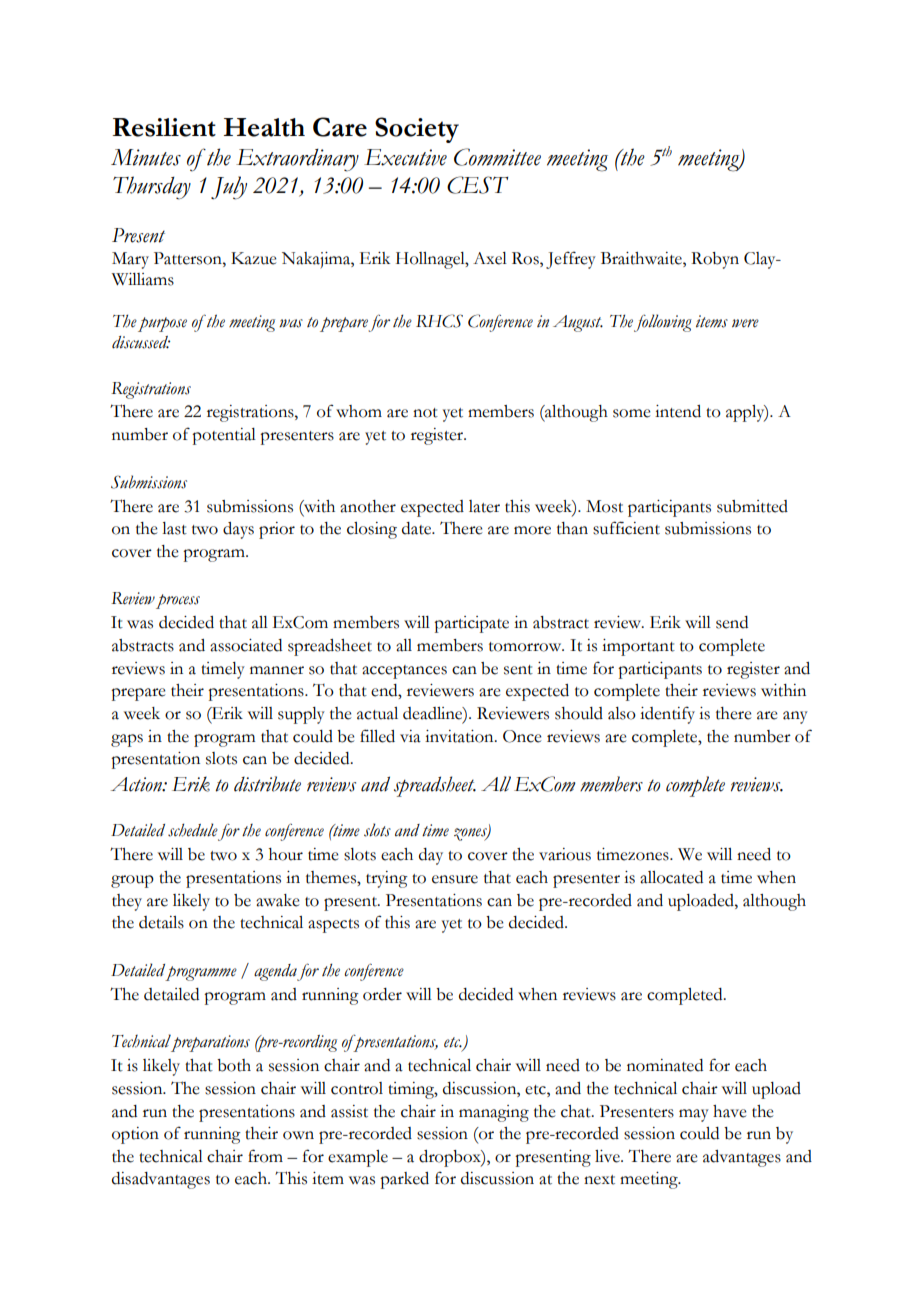 Image resolution: width=924 pixels, height=1308 pixels. Describe the element at coordinates (455, 879) in the document. I see `ensure` at that location.
